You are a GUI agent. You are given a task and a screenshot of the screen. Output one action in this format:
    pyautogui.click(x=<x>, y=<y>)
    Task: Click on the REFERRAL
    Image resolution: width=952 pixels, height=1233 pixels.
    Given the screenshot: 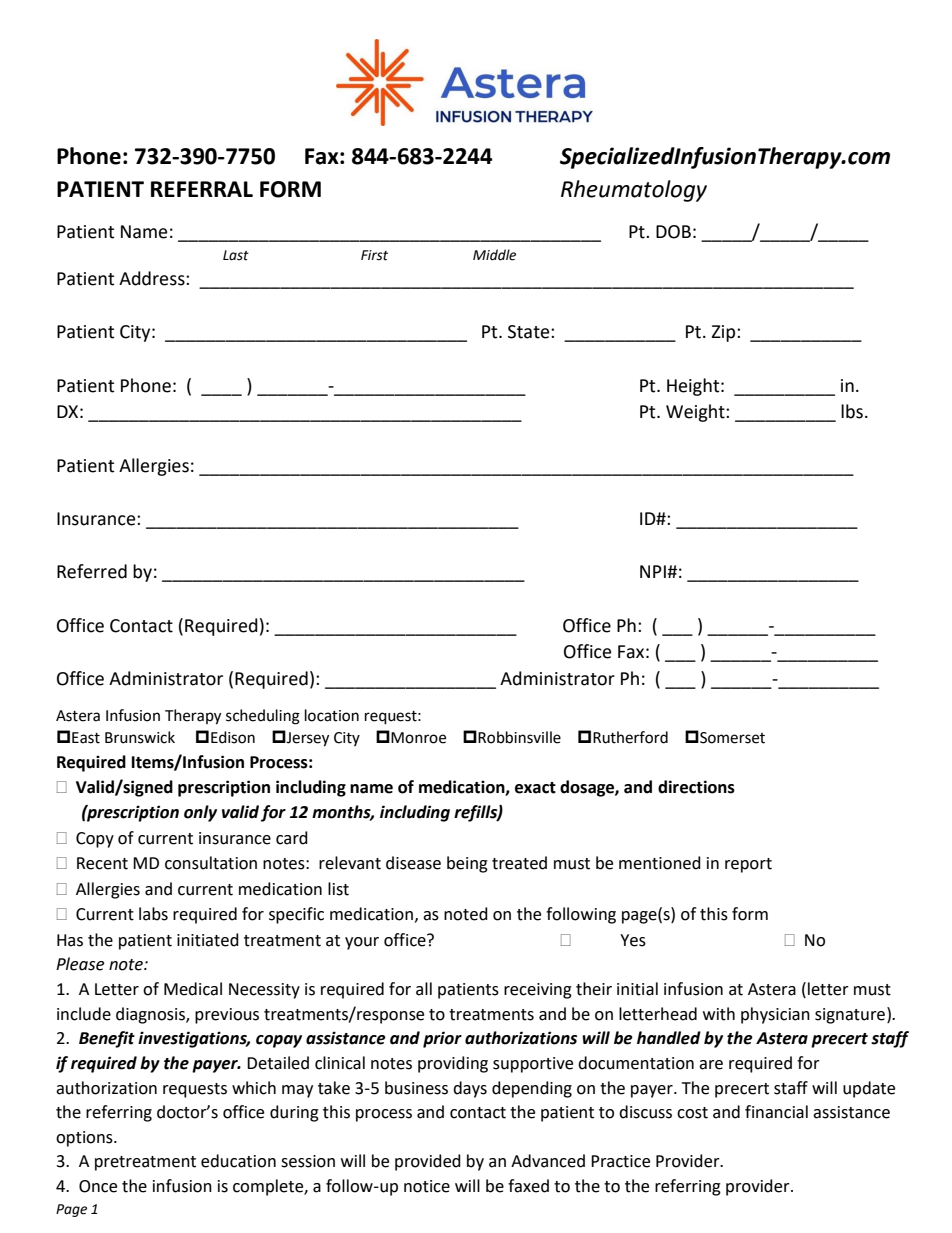 What is the action you would take?
    pyautogui.click(x=202, y=189)
